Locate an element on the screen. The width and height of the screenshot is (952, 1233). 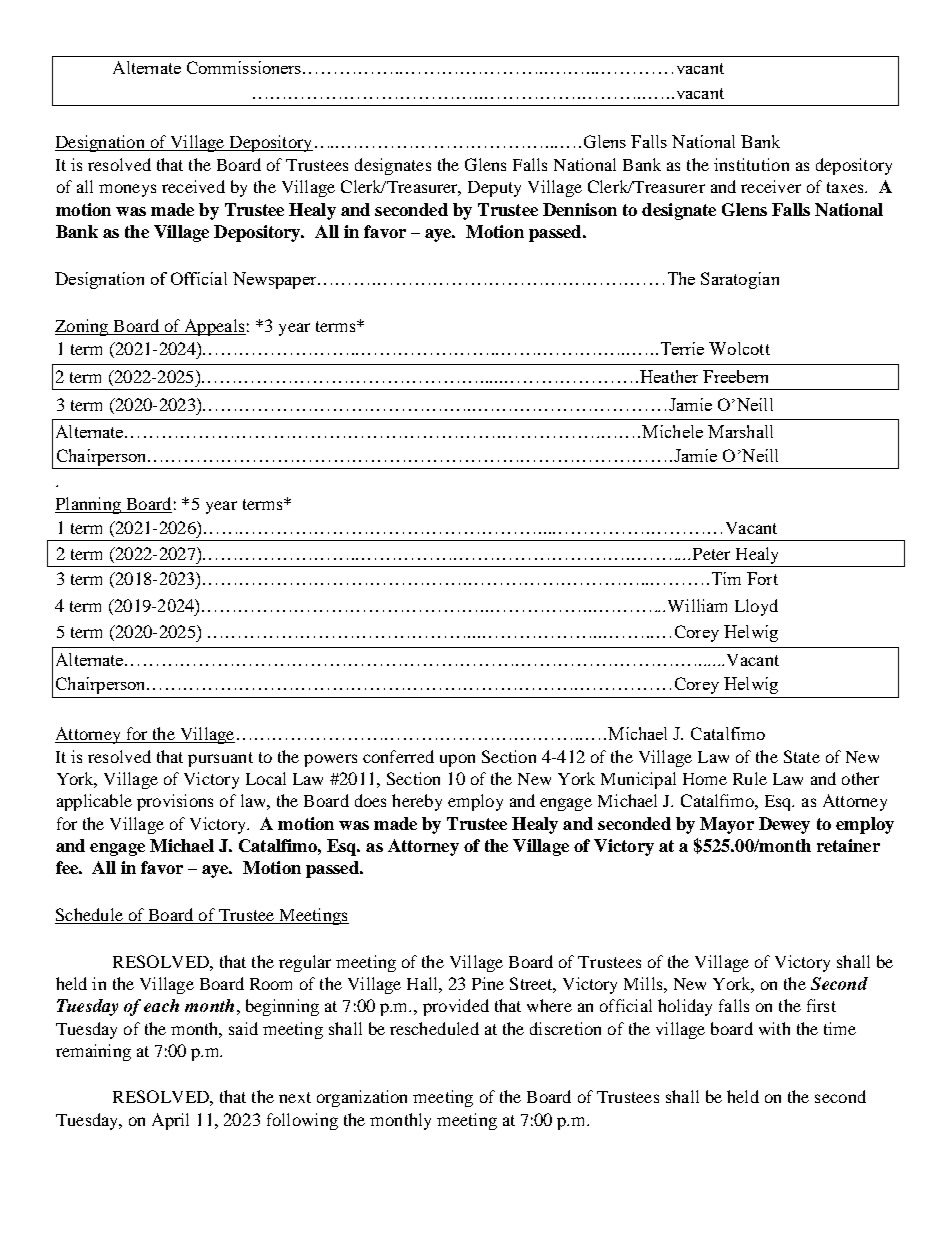
pursuant is located at coordinates (220, 759).
